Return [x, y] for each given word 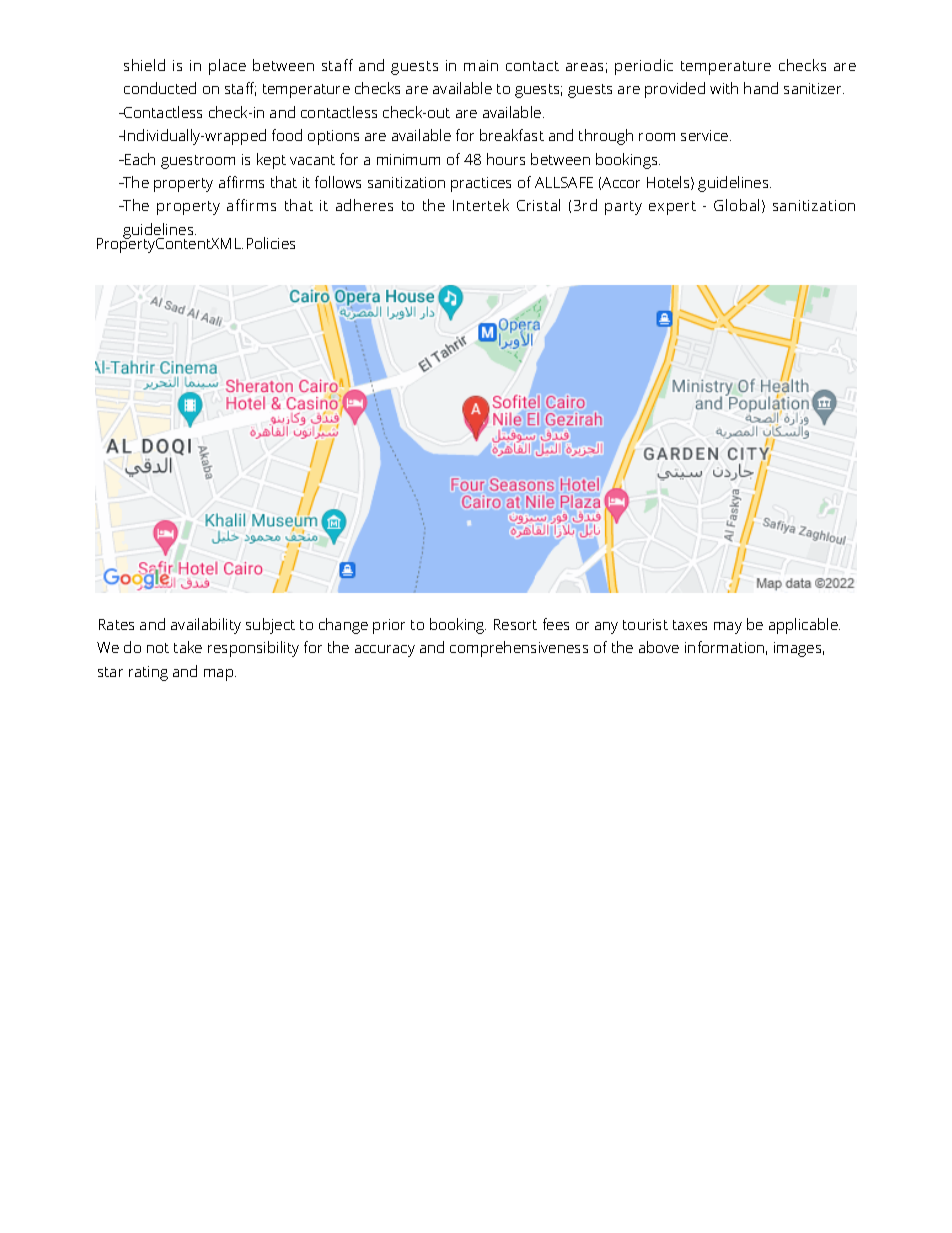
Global [736, 205]
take [188, 647]
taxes [690, 625]
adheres [364, 205]
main [481, 65]
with [724, 88]
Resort [515, 624]
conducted [160, 88]
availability [206, 626]
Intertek [481, 205]
